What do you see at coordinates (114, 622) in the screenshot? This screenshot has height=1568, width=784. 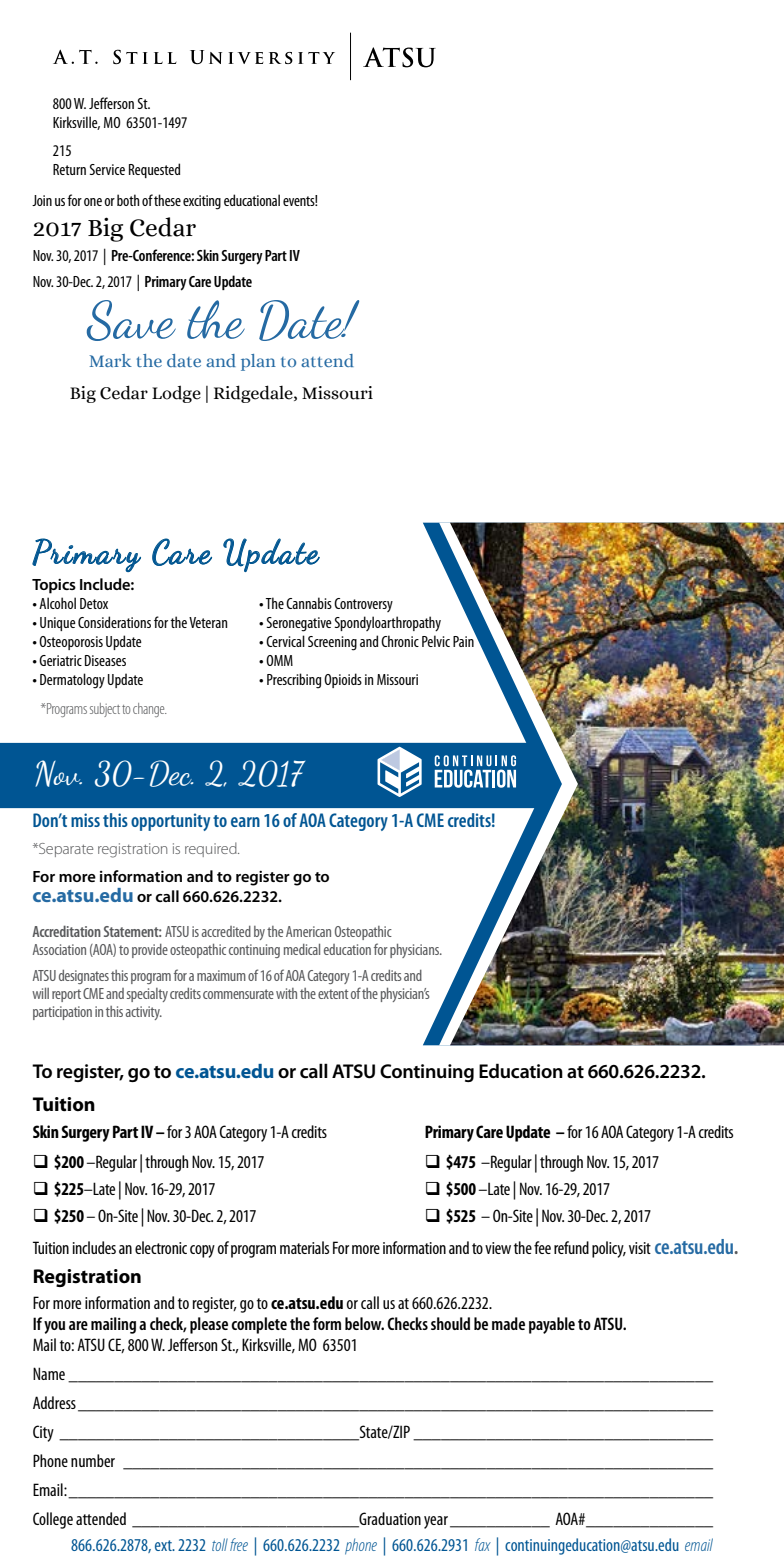 I see `Considerations` at bounding box center [114, 622].
